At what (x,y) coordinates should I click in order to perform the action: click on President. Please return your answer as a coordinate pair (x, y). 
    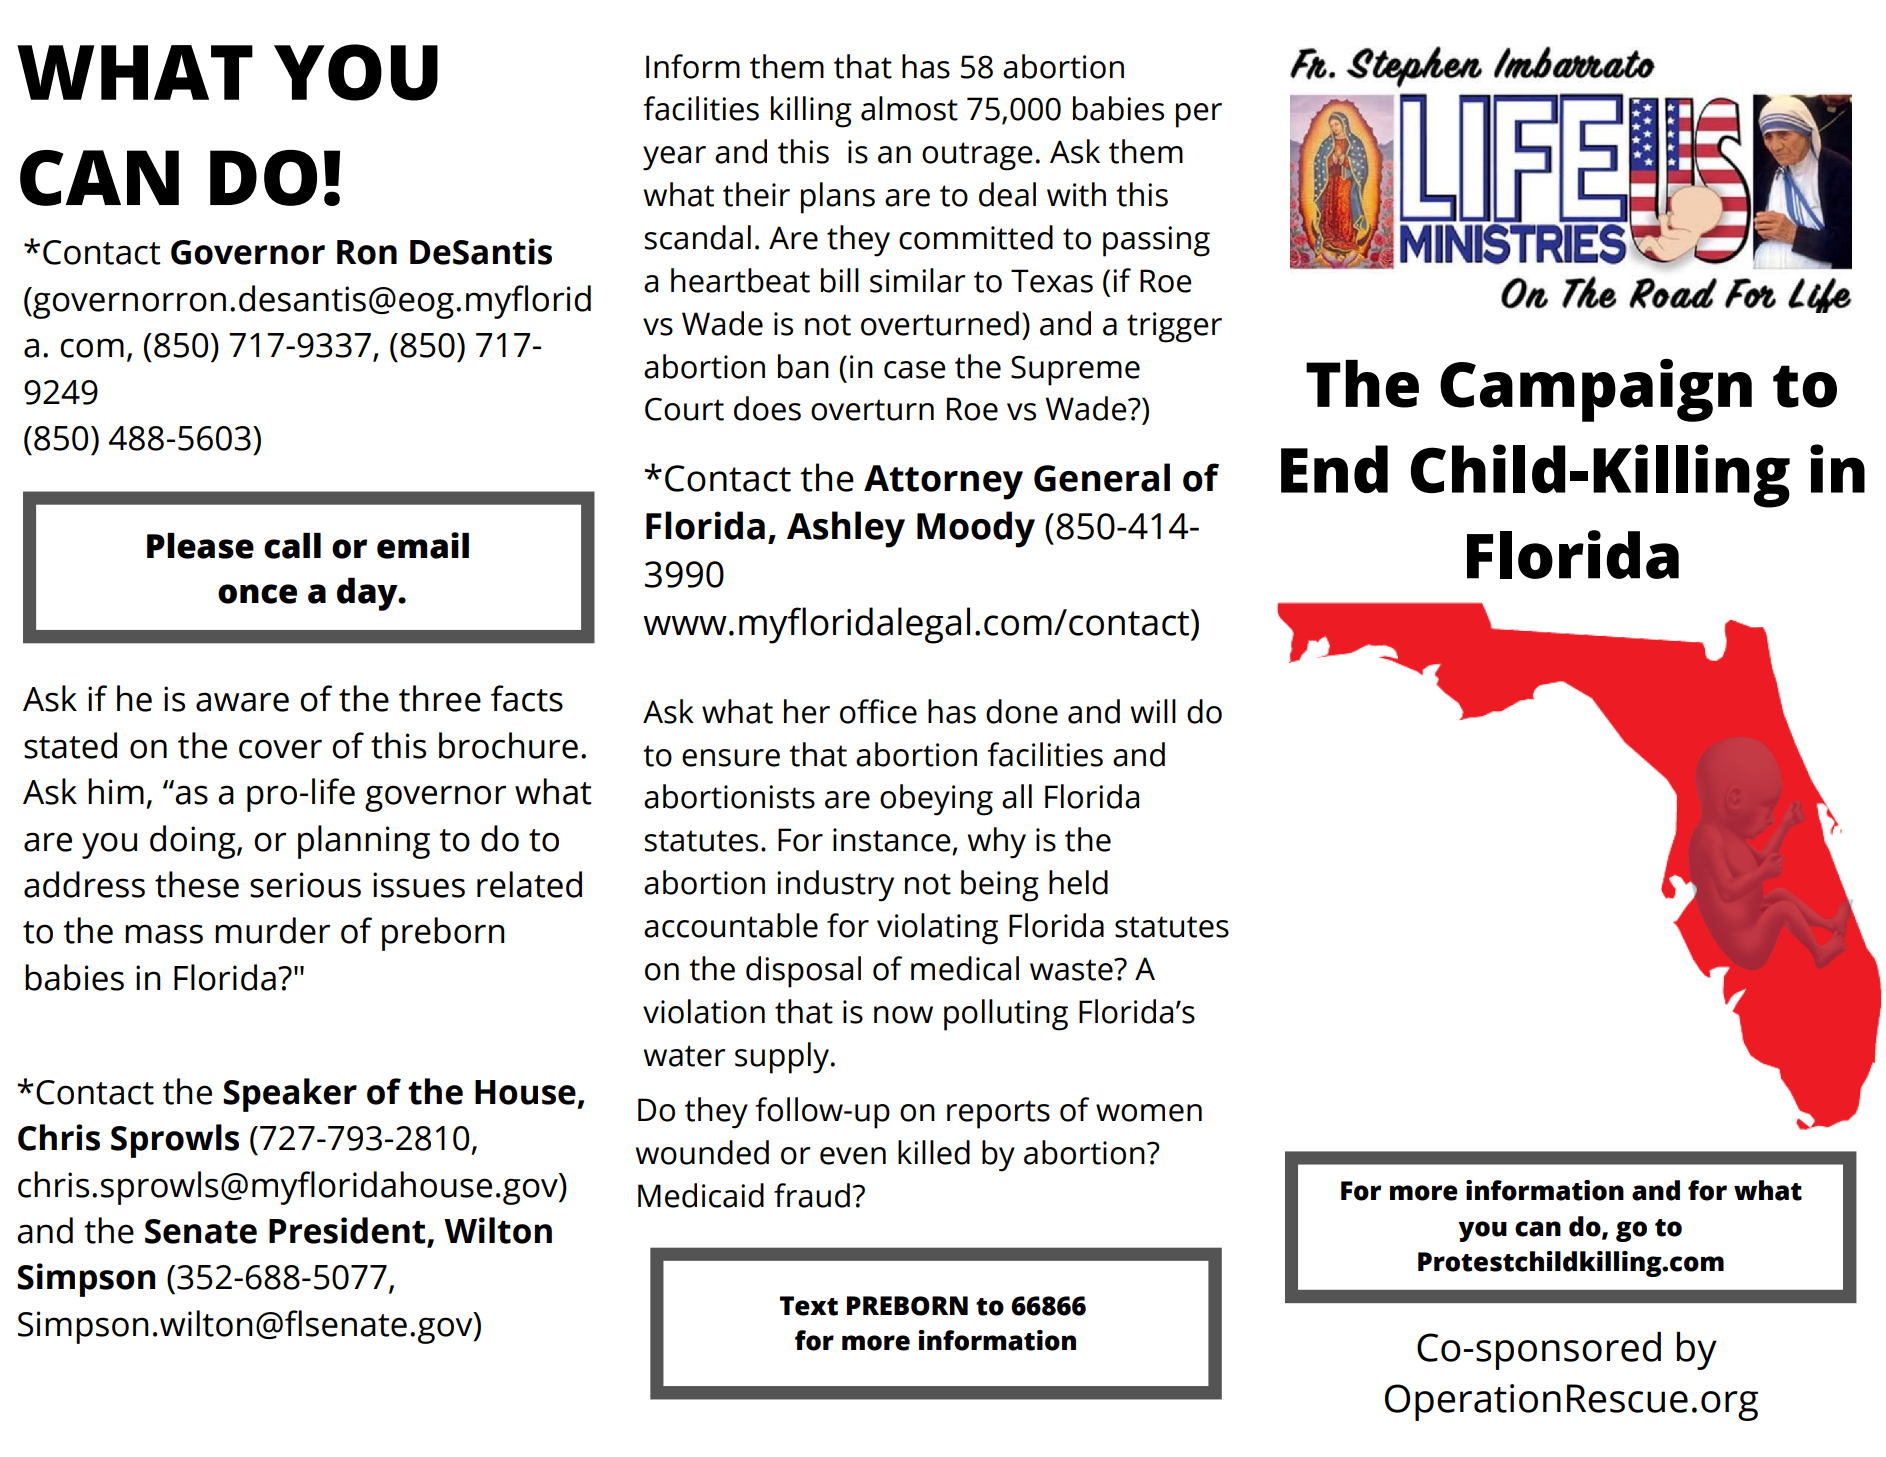
    Looking at the image, I should click on (348, 1231).
